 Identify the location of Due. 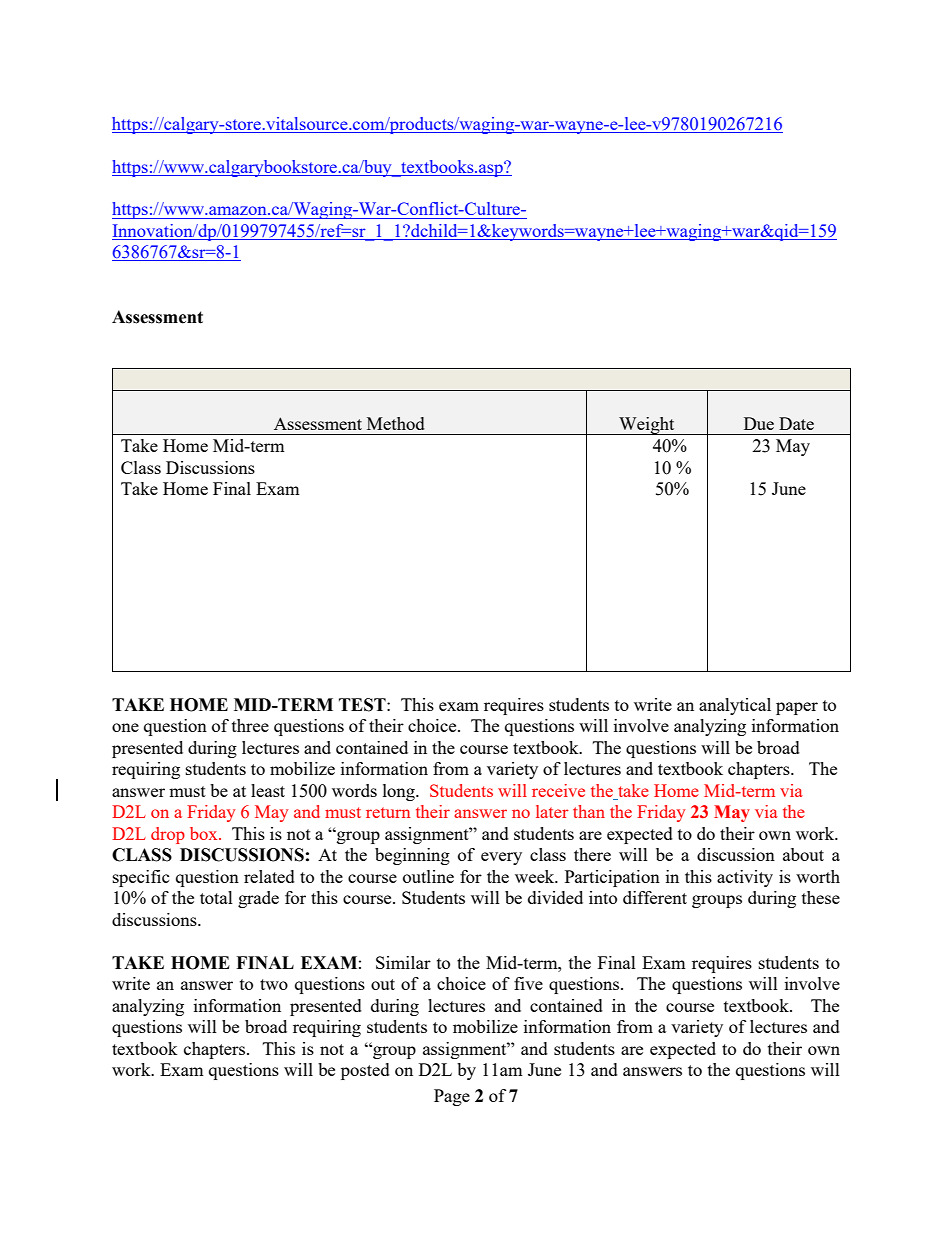
(759, 423).
